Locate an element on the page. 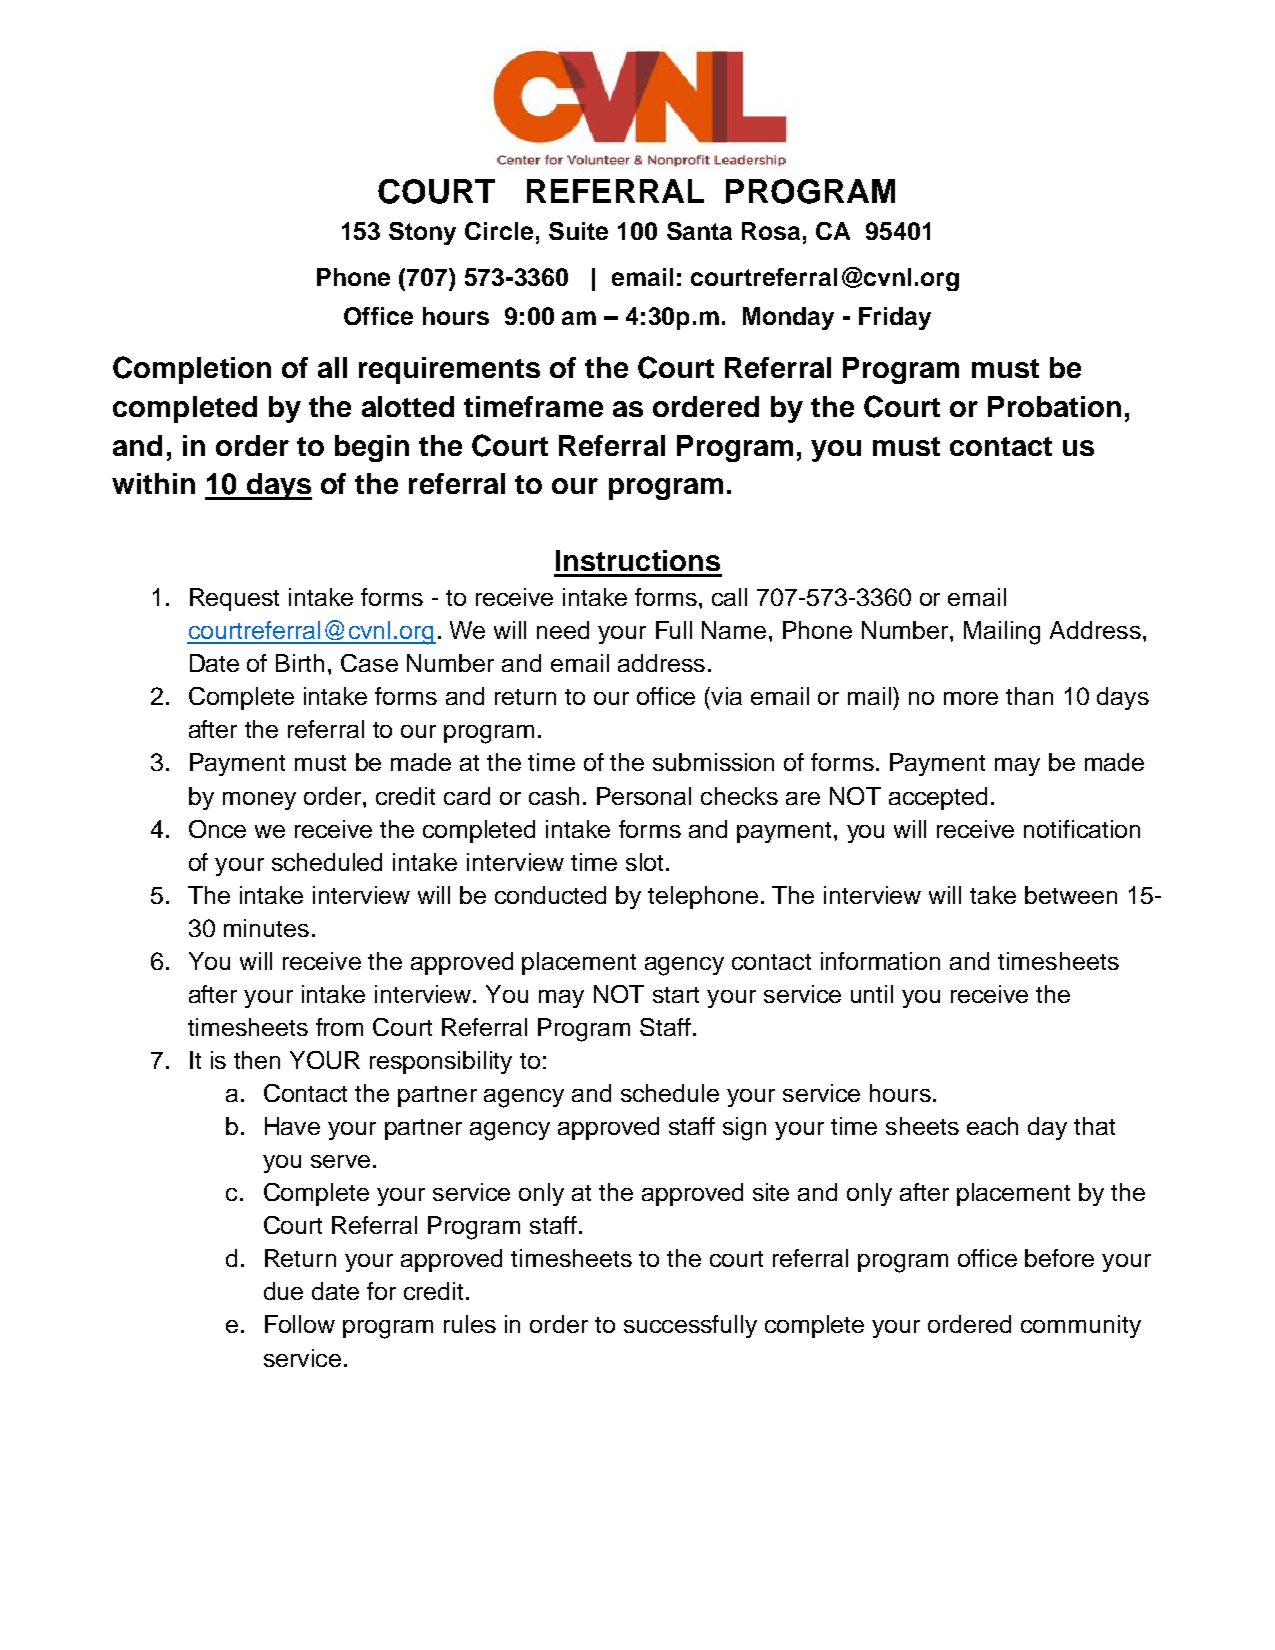 This image has height=1650, width=1275. money is located at coordinates (259, 801).
